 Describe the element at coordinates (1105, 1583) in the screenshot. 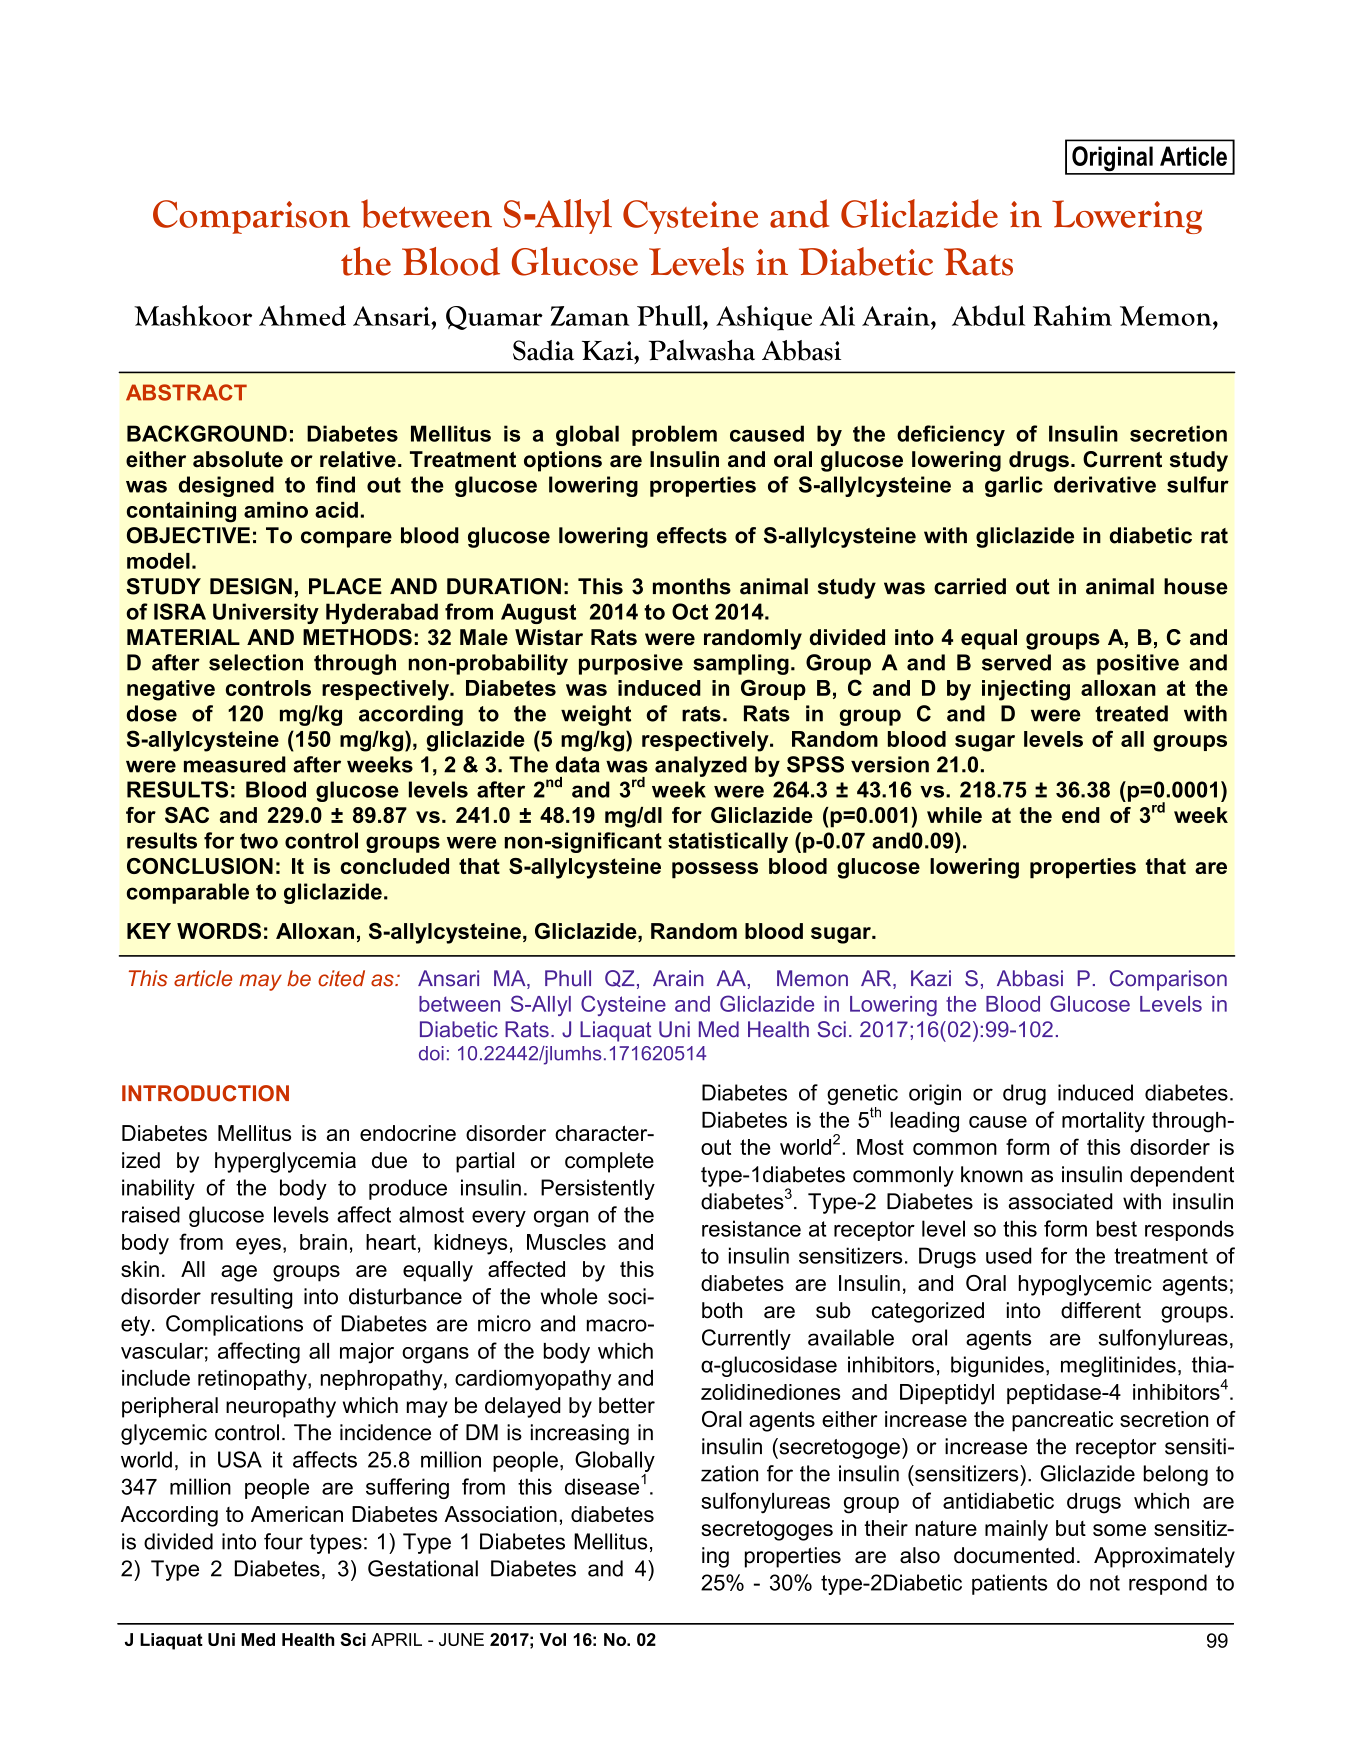

I see `not` at that location.
